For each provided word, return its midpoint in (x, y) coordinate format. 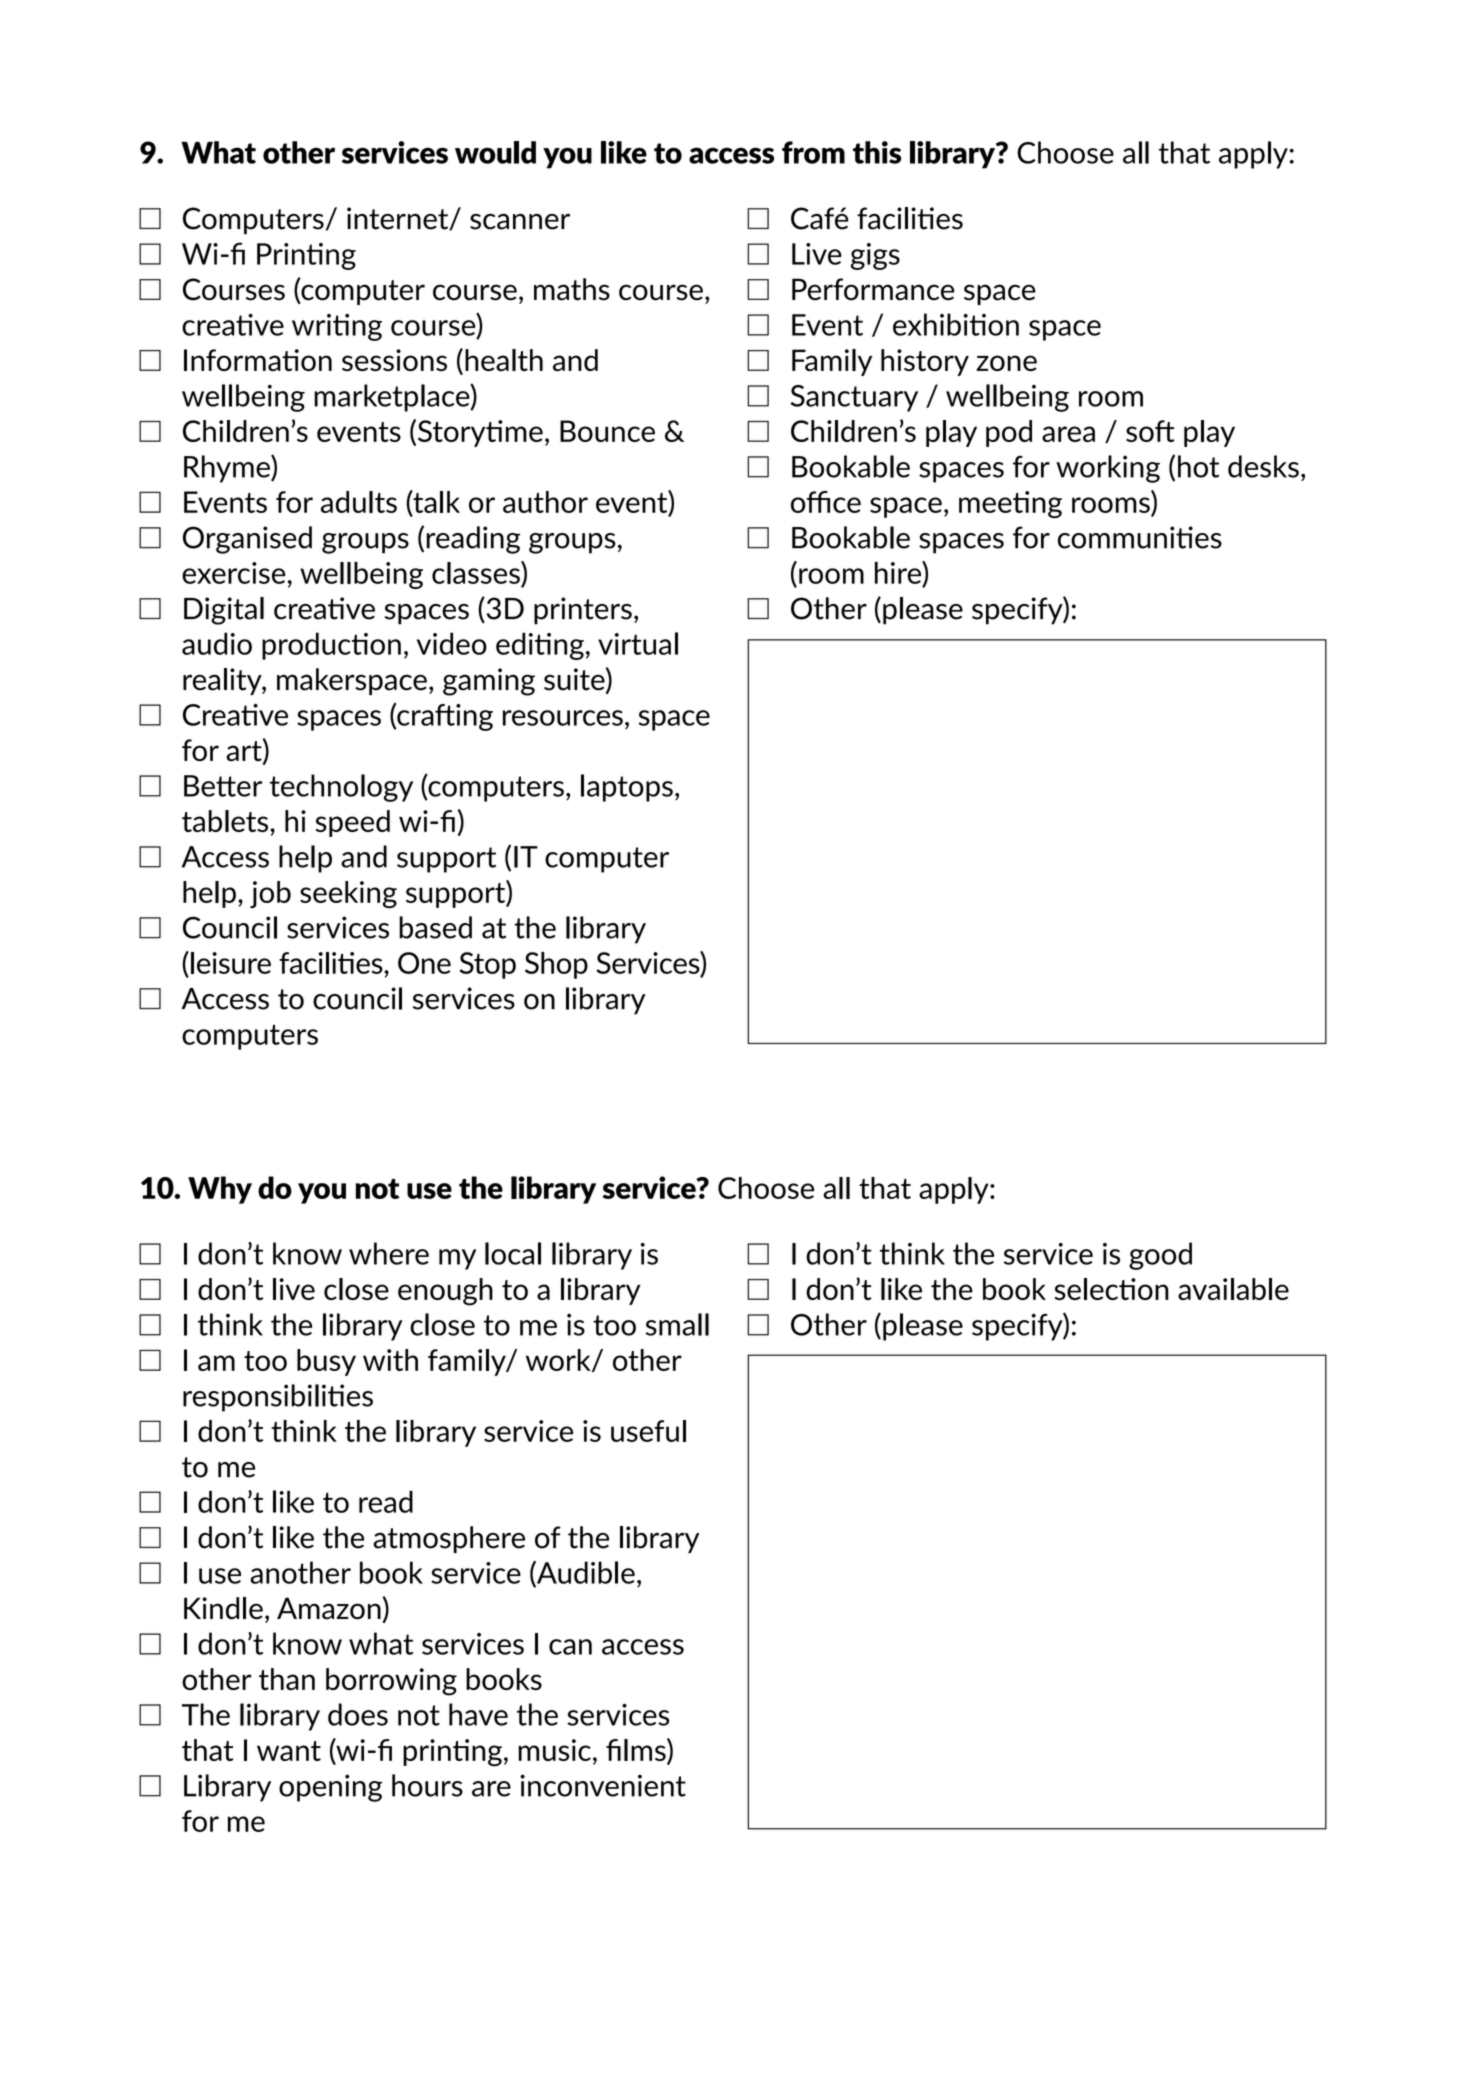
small (677, 1324)
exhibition (956, 324)
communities (1140, 537)
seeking (348, 894)
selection (1112, 1289)
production (331, 646)
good (1160, 1256)
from (813, 152)
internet (399, 219)
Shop (556, 965)
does (358, 1714)
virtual (638, 643)
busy (326, 1362)
